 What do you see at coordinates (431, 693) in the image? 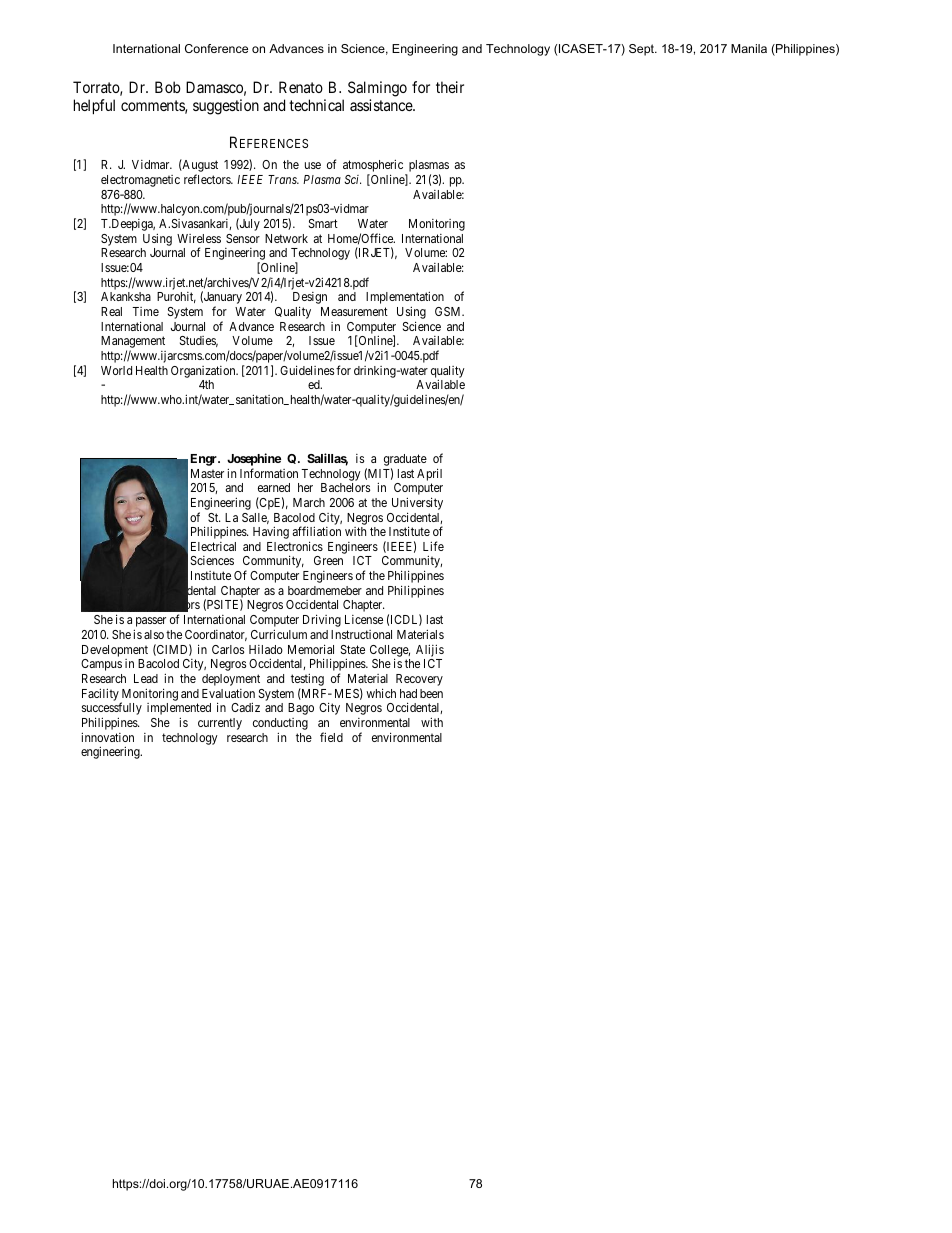
I see `been` at bounding box center [431, 693].
